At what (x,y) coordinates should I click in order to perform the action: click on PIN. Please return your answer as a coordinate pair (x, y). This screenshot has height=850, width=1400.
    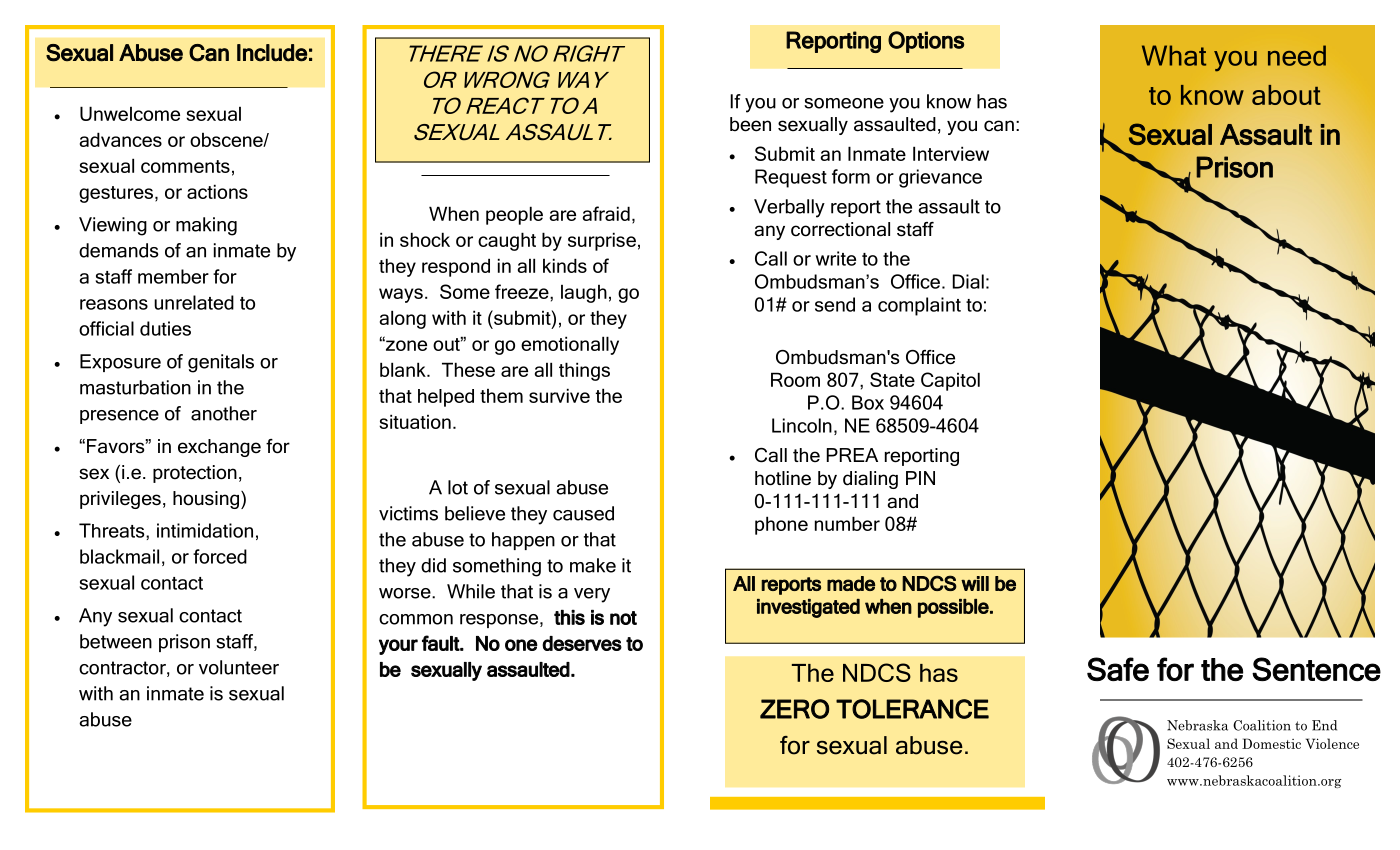
    Looking at the image, I should click on (920, 478).
